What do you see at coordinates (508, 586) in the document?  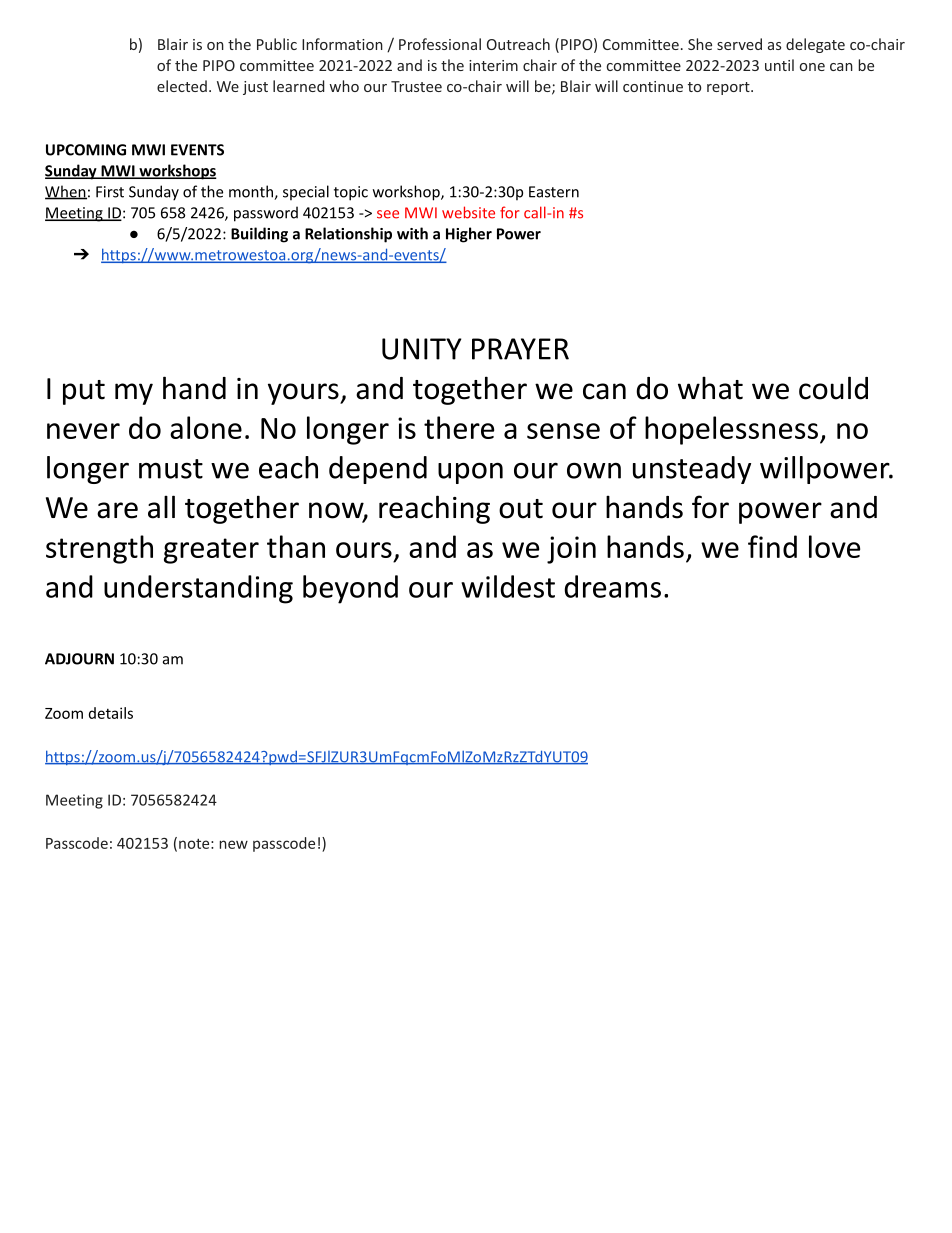 I see `wildest` at bounding box center [508, 586].
